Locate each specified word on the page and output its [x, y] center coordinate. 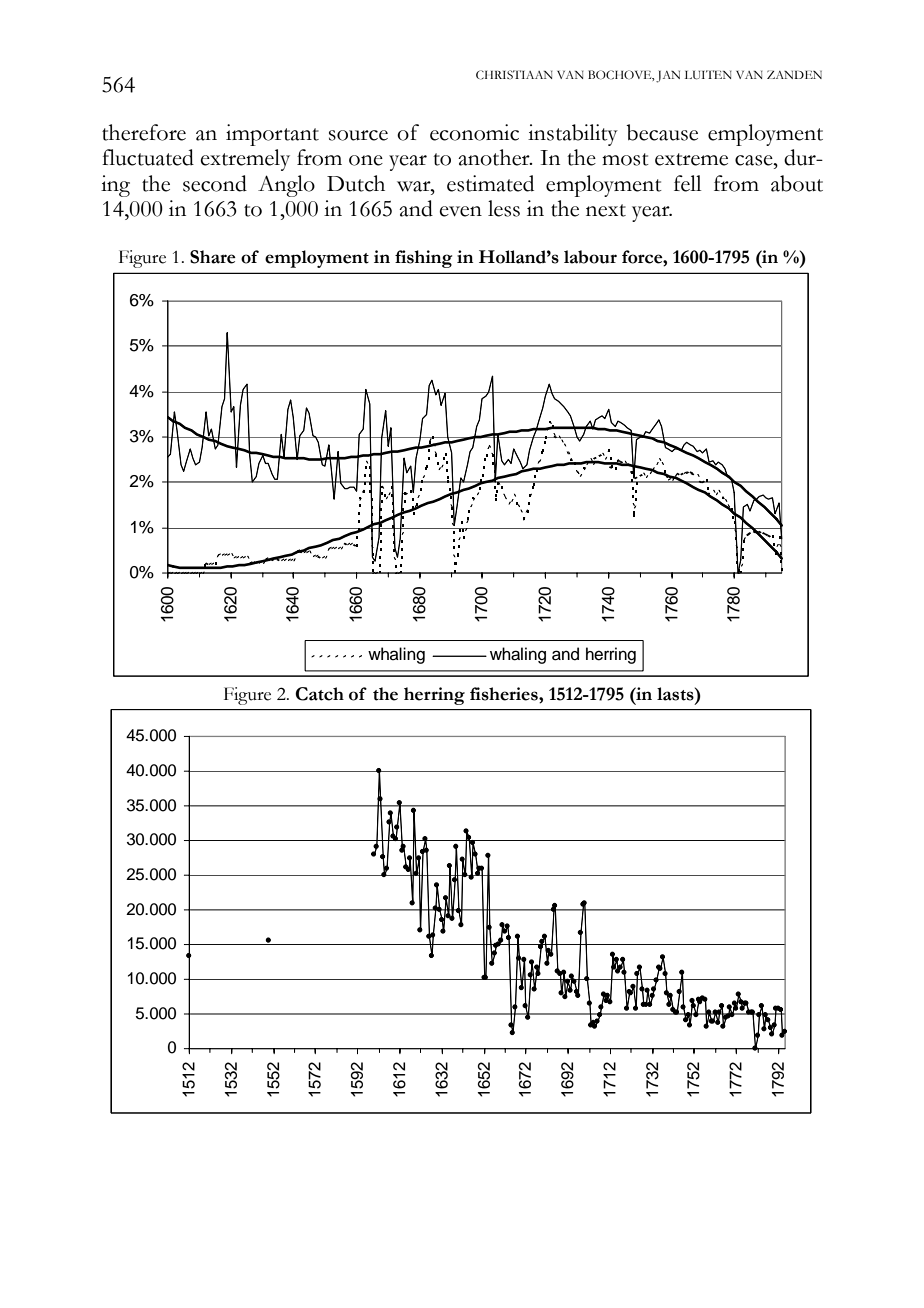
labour [590, 257]
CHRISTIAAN [514, 75]
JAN [668, 77]
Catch [319, 694]
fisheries [505, 694]
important [272, 135]
